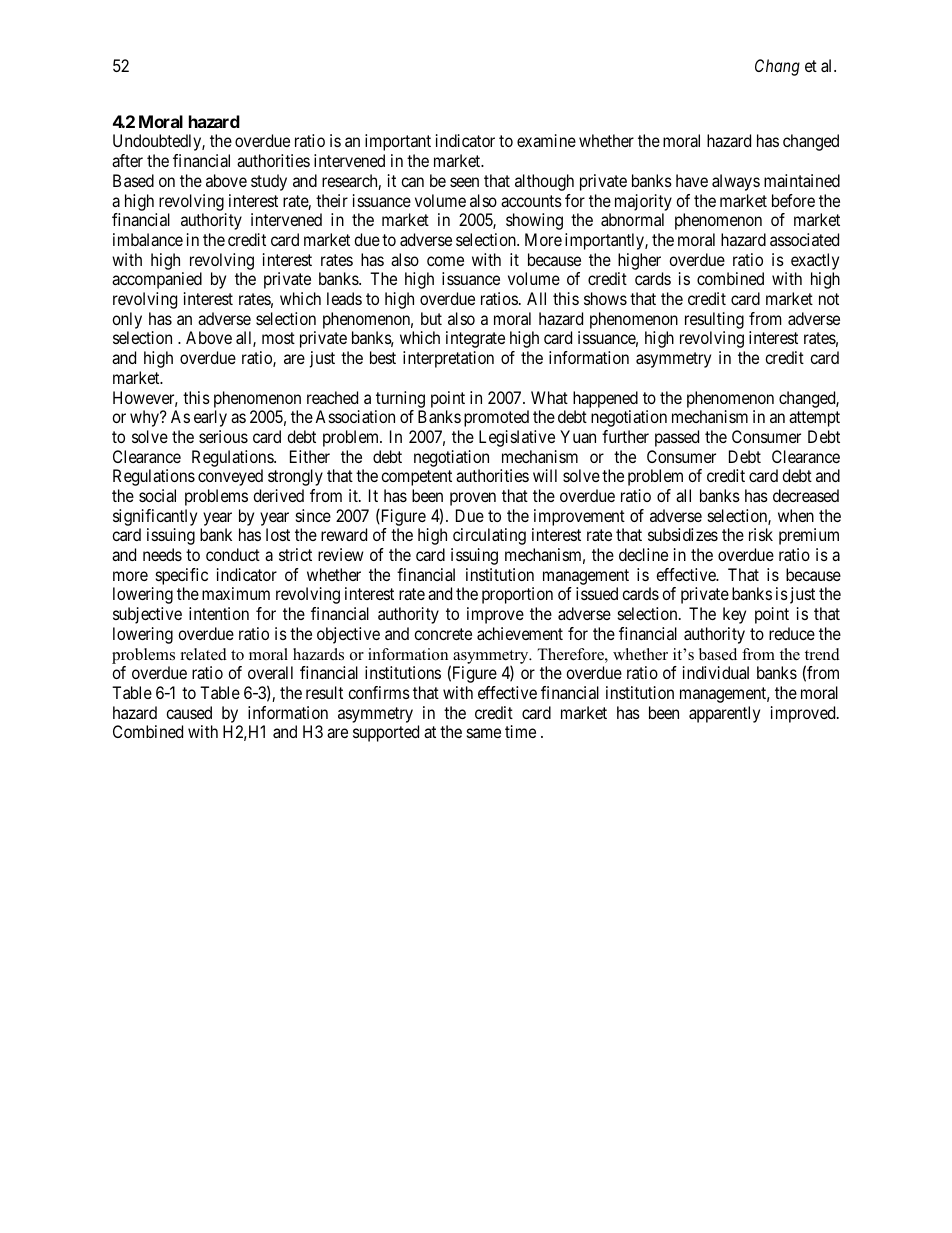  What do you see at coordinates (223, 436) in the image?
I see `serious` at bounding box center [223, 436].
